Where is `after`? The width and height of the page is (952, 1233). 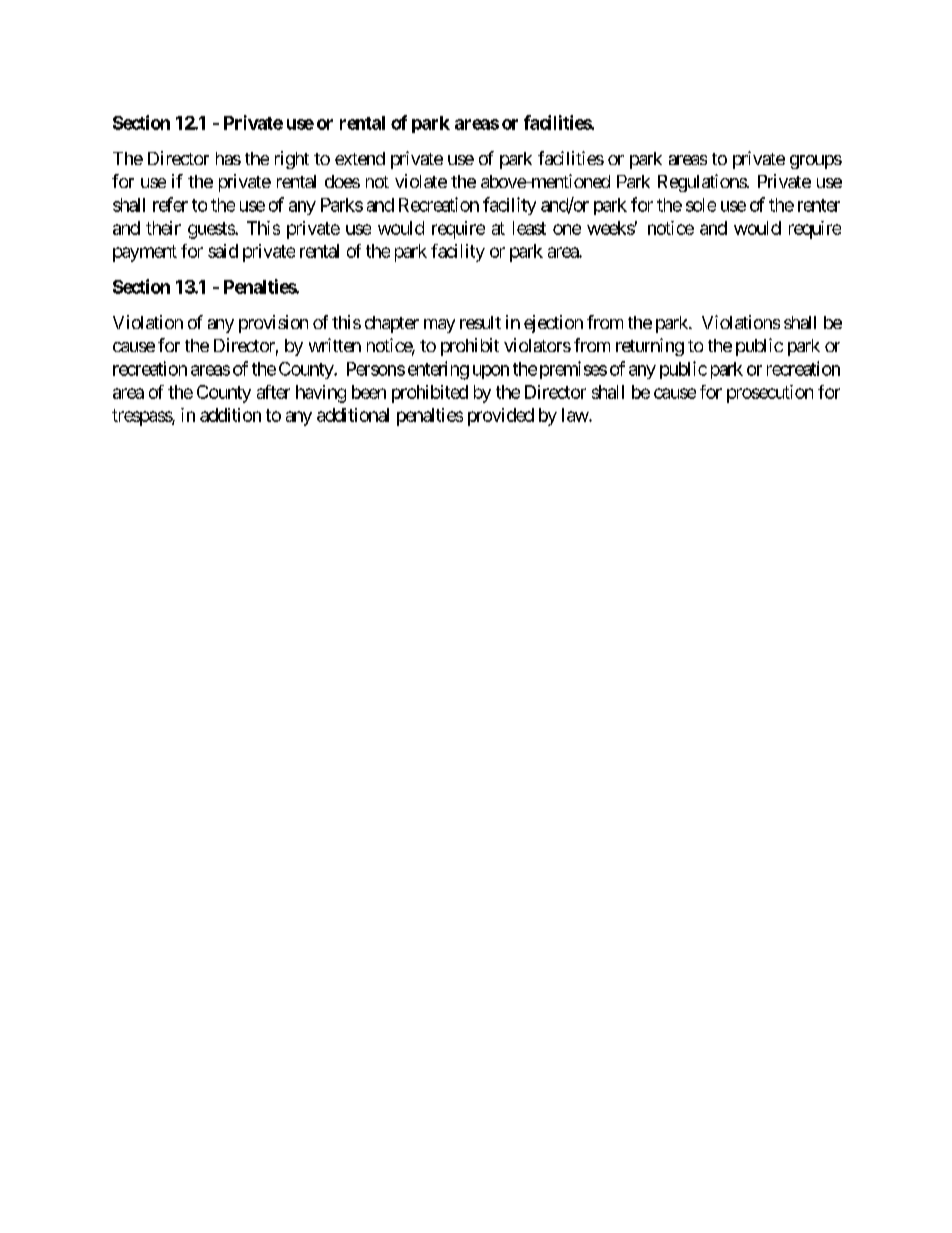 after is located at coordinates (273, 392).
